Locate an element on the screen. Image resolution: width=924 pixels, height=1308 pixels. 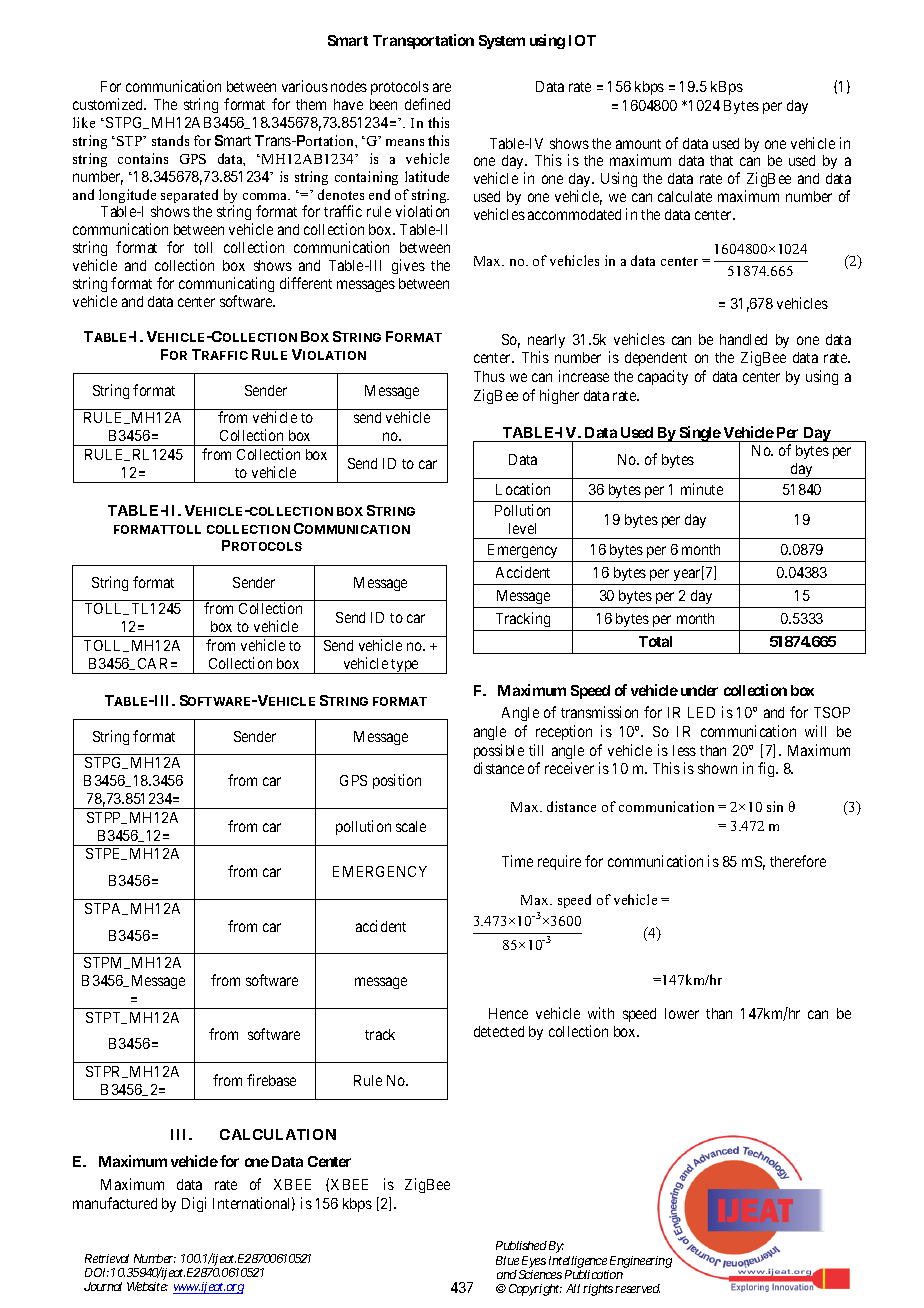
Blue is located at coordinates (507, 1260).
